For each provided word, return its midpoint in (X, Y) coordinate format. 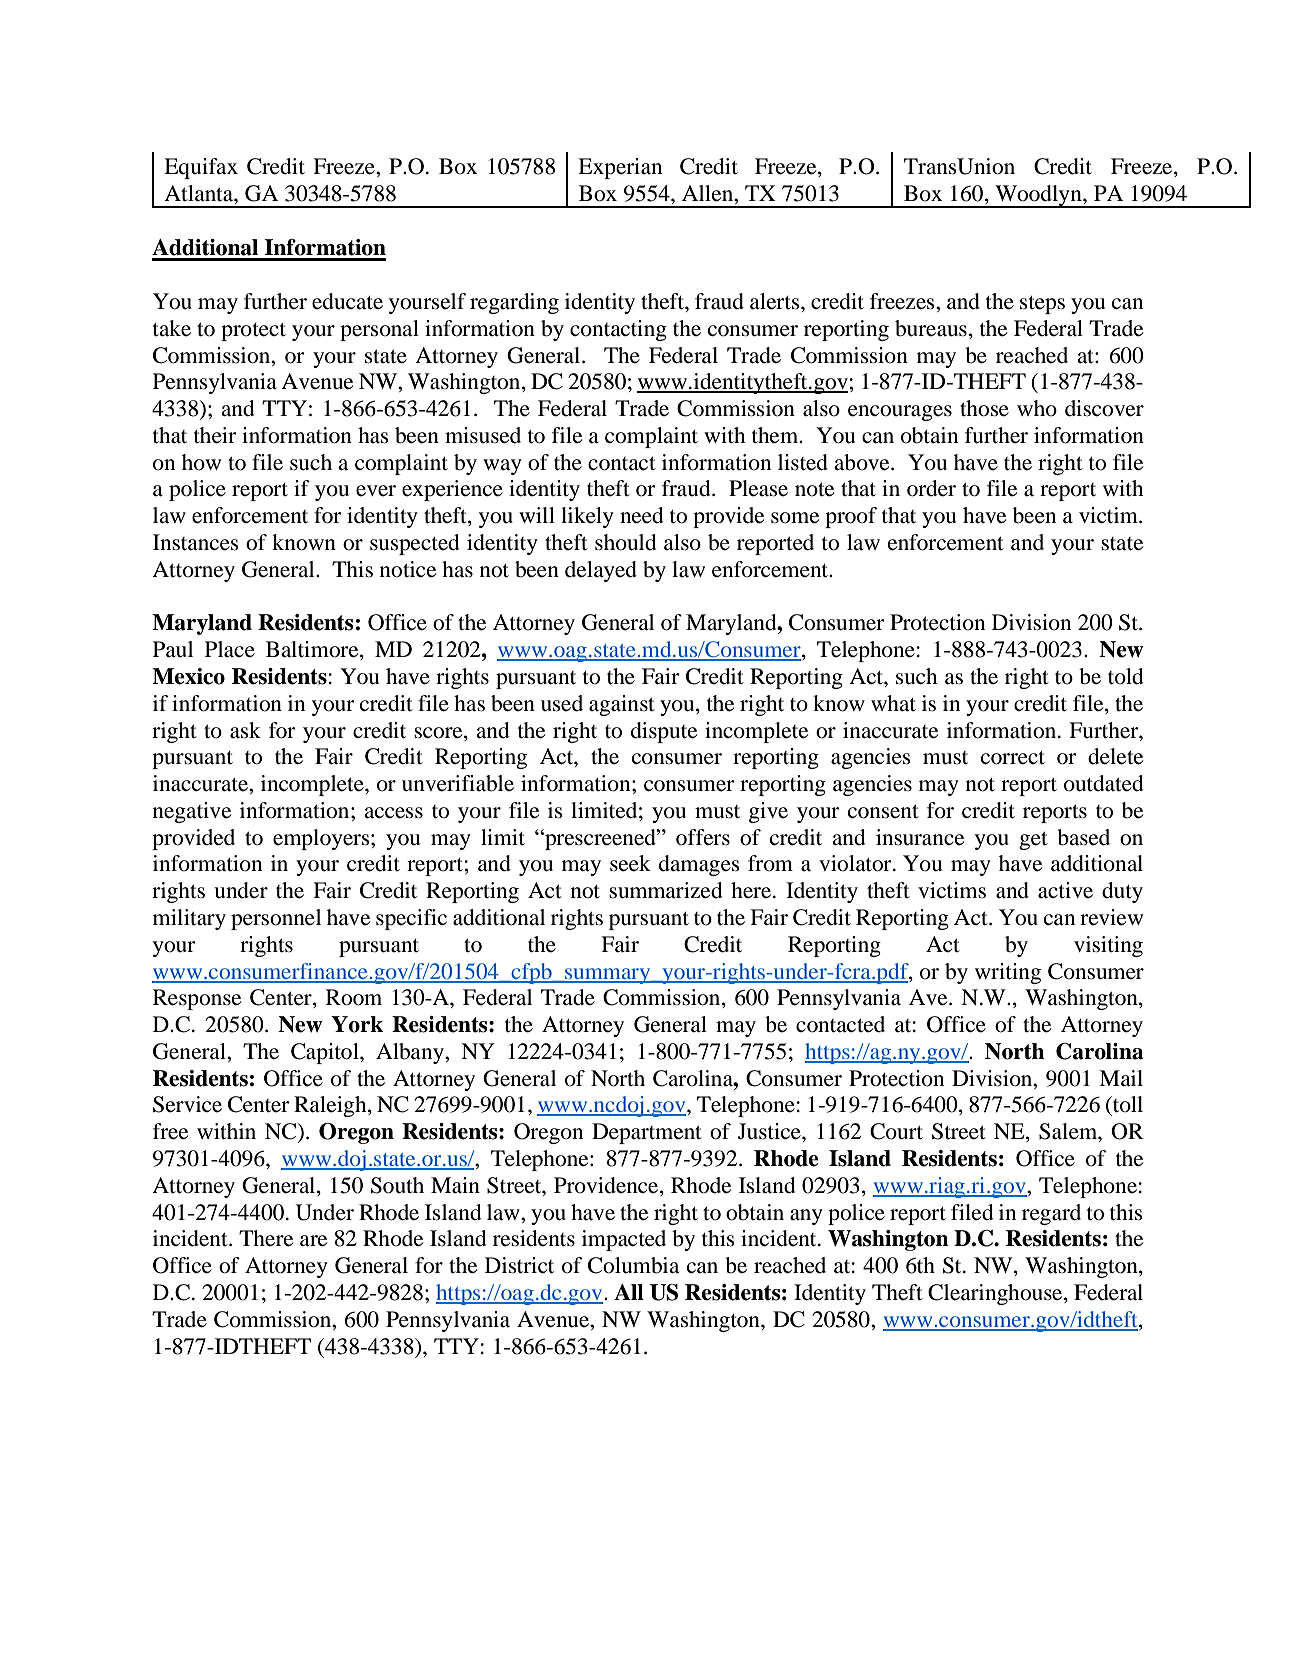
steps (1042, 305)
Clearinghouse (996, 1294)
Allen (709, 193)
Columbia (633, 1265)
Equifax (201, 168)
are (313, 1241)
